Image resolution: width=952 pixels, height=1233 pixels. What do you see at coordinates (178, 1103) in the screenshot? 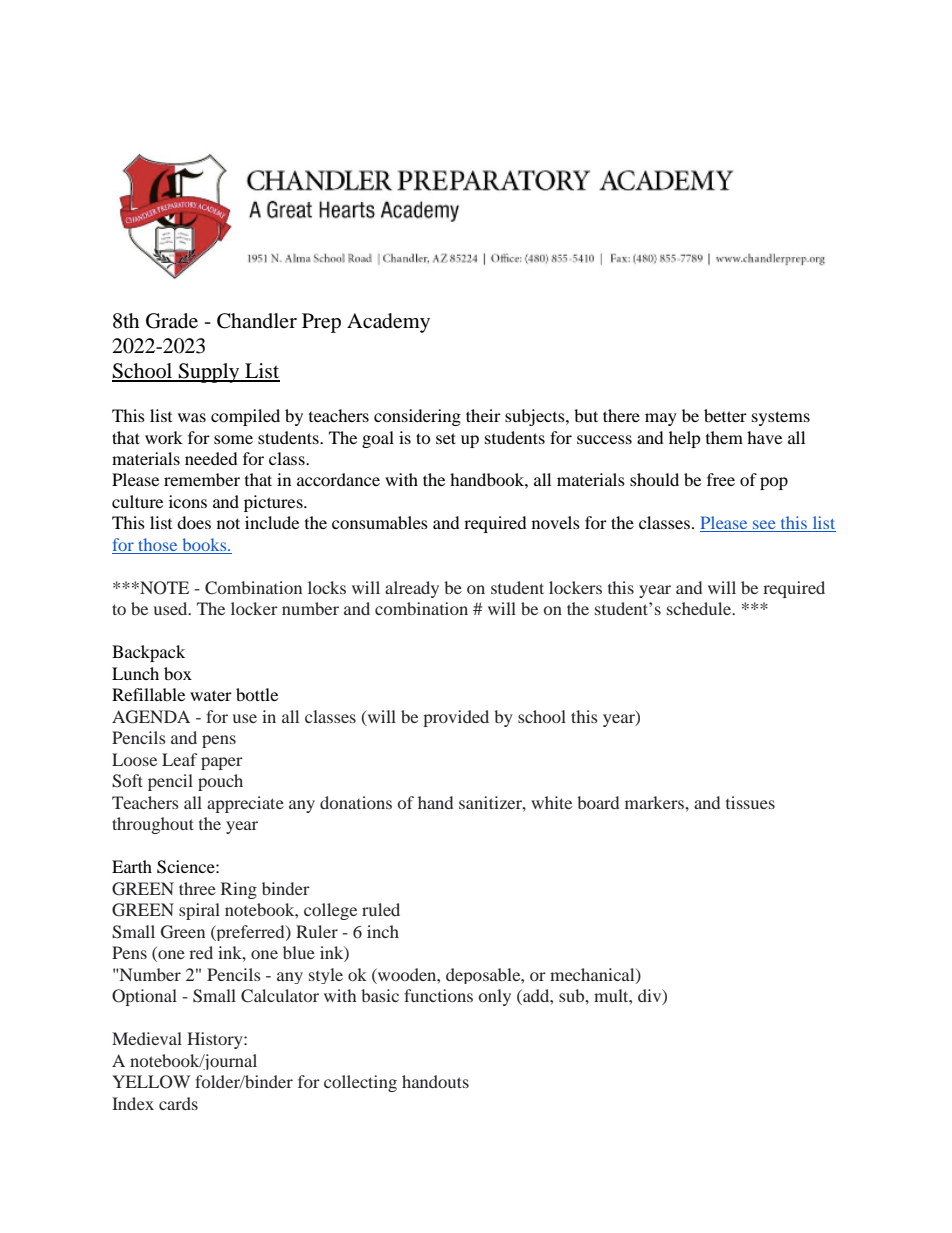
I see `cards` at bounding box center [178, 1103].
